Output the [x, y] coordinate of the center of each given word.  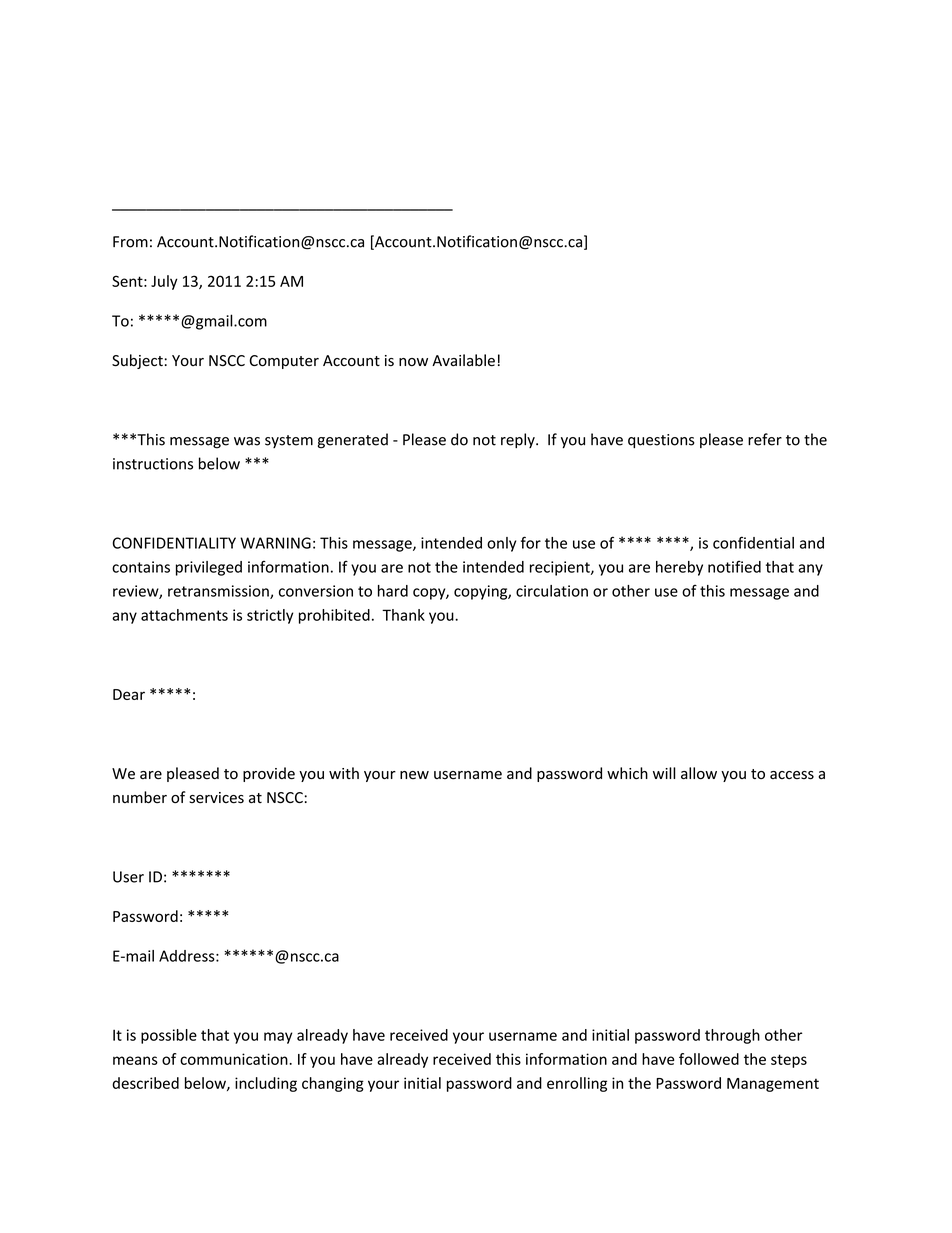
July [164, 282]
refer [765, 439]
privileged [209, 568]
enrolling [577, 1084]
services [216, 798]
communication [235, 1059]
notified [734, 567]
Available [463, 360]
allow [699, 773]
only [501, 544]
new [414, 775]
